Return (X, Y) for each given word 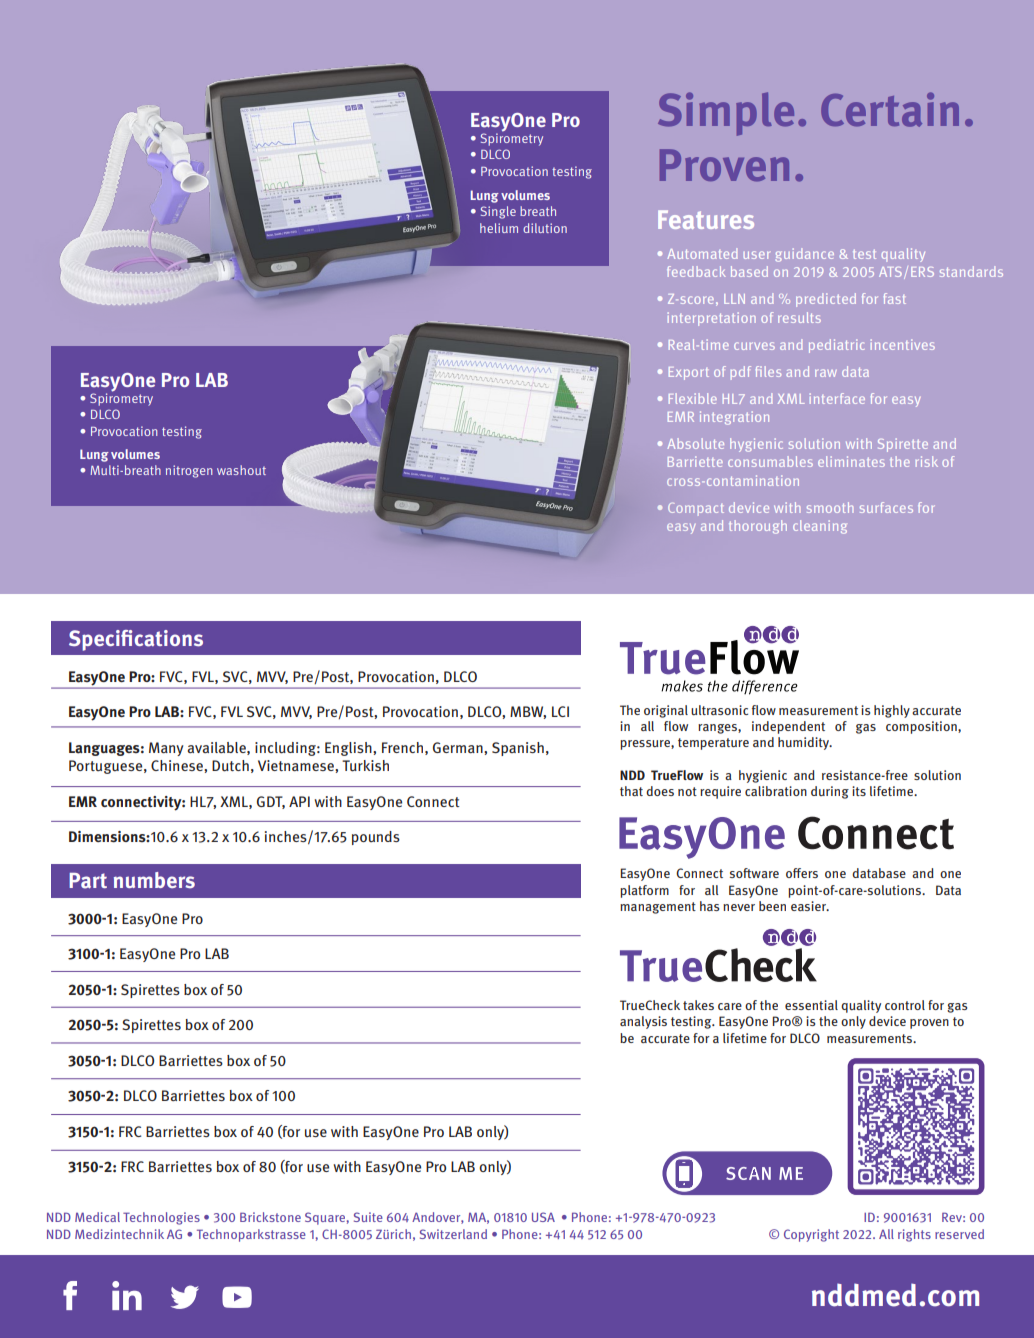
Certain (890, 109)
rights (914, 1235)
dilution (545, 228)
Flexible (693, 398)
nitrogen (189, 471)
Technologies (161, 1218)
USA (543, 1217)
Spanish (518, 749)
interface (837, 398)
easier (810, 906)
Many (166, 749)
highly (892, 711)
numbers (154, 880)
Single (498, 212)
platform (644, 891)
